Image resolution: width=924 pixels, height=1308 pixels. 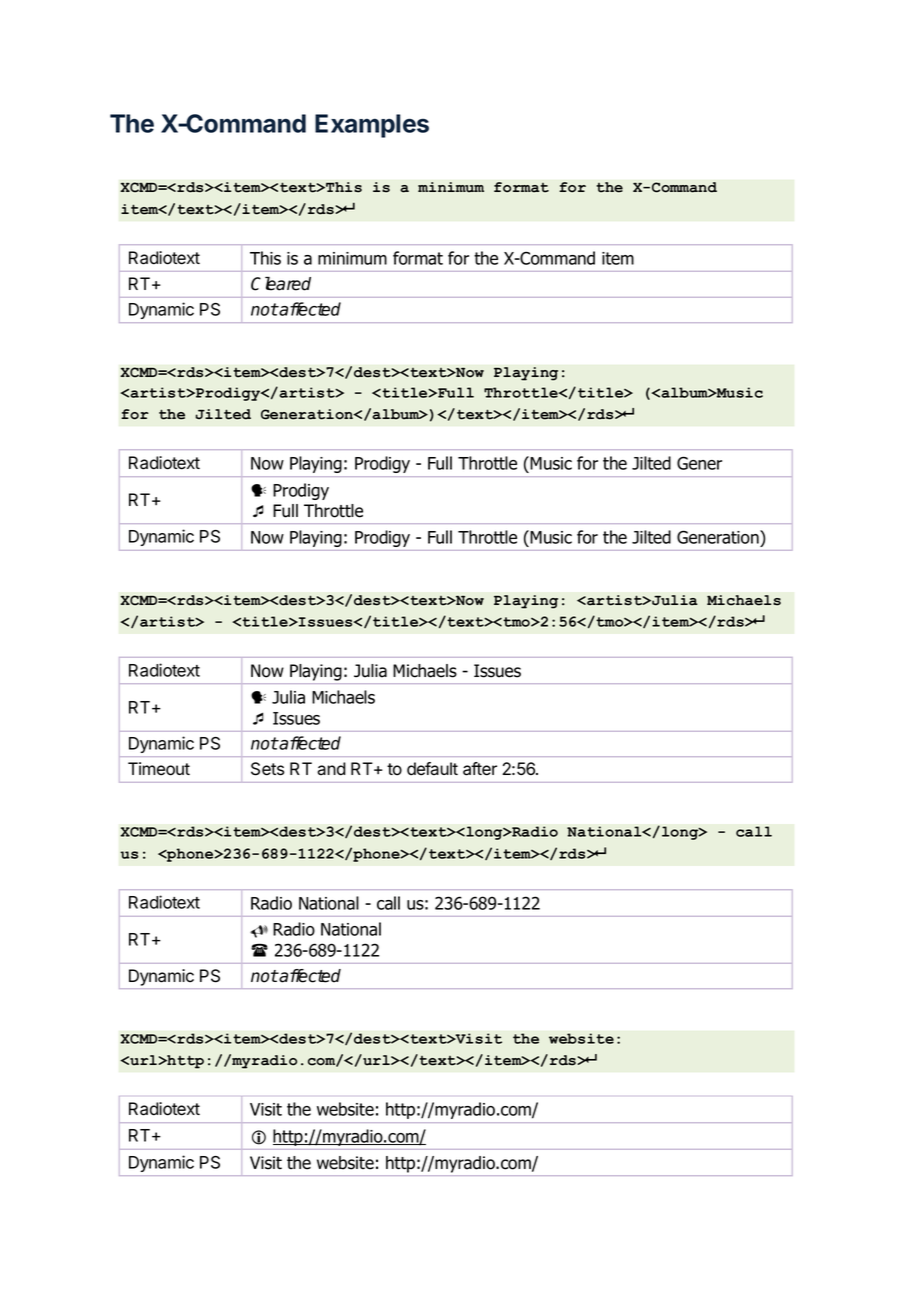 I want to click on after, so click(x=480, y=769).
